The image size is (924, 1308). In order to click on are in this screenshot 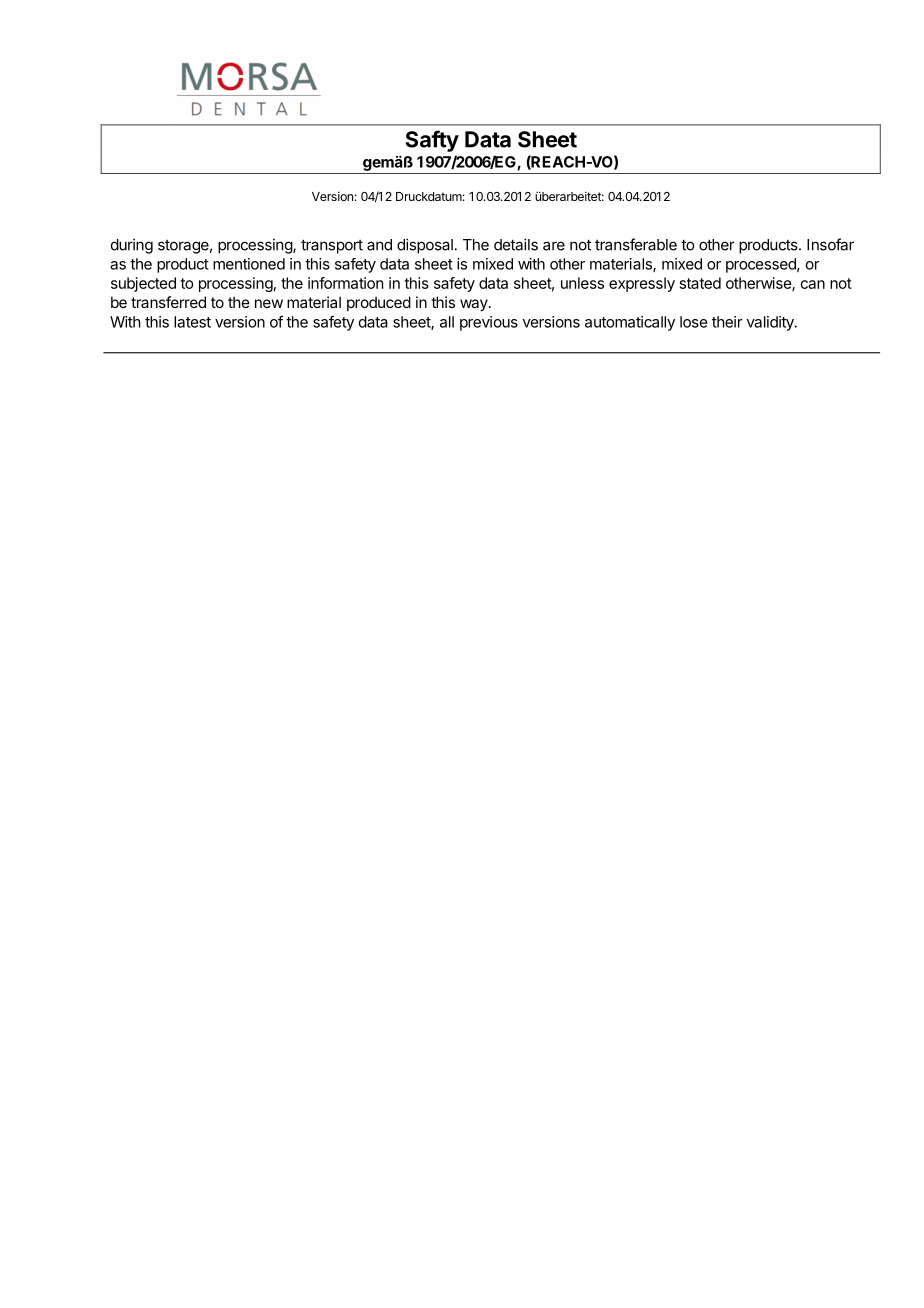, I will do `click(554, 246)`.
